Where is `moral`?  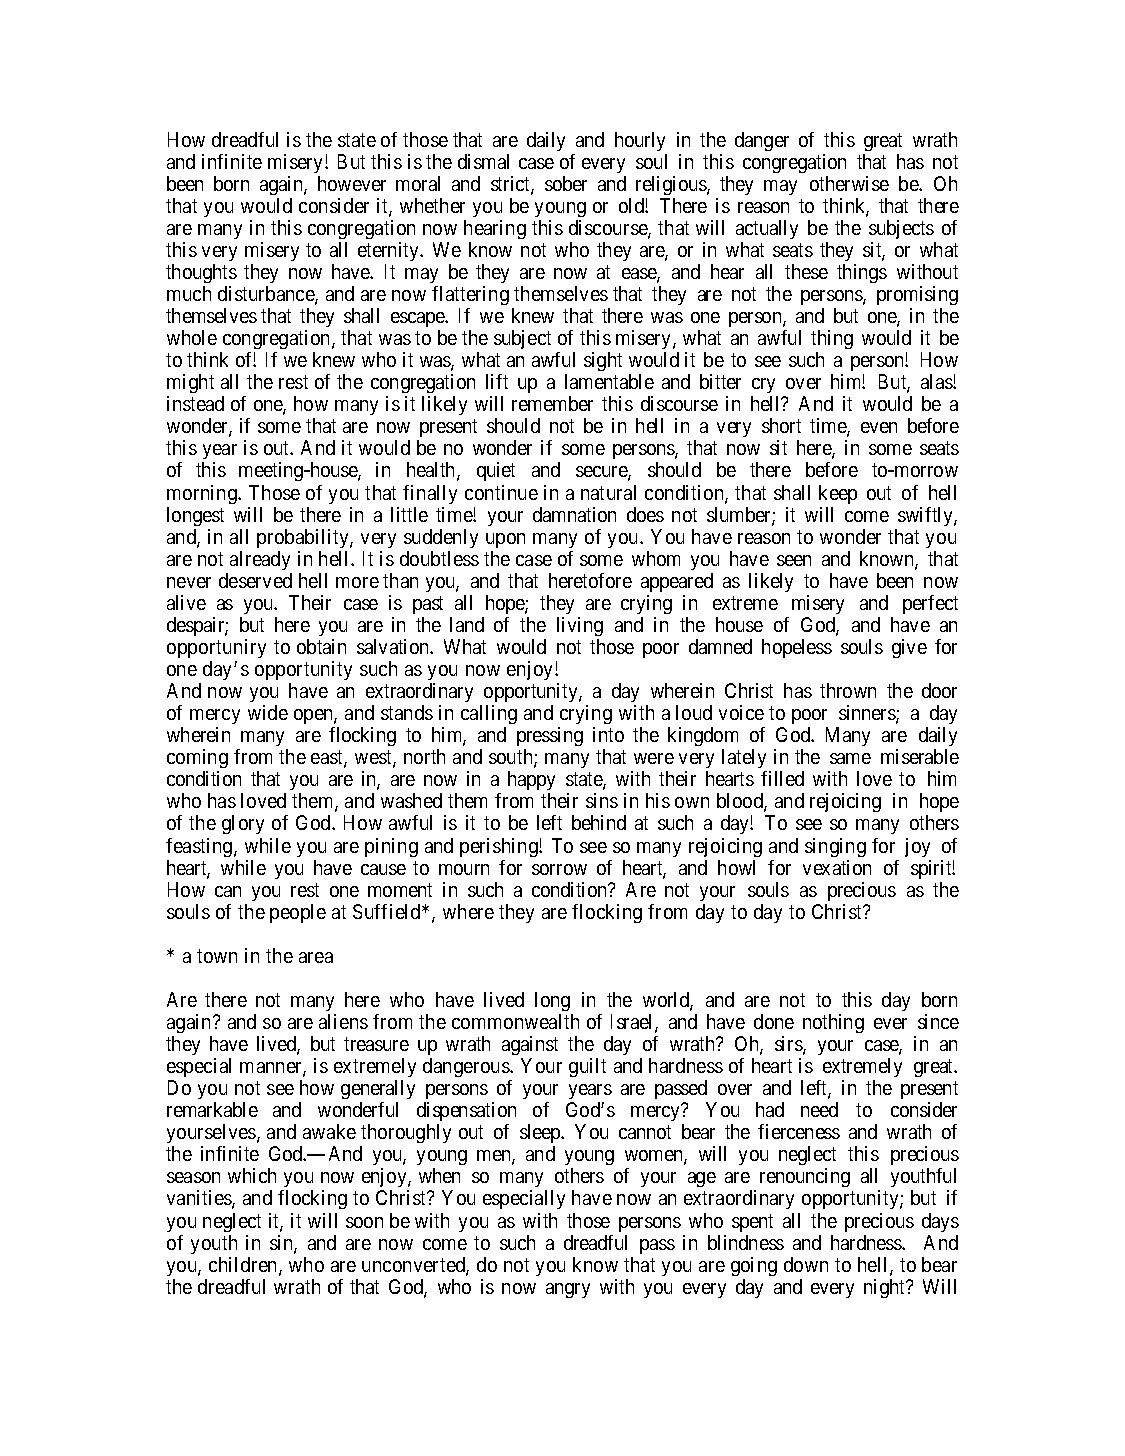
moral is located at coordinates (418, 183).
